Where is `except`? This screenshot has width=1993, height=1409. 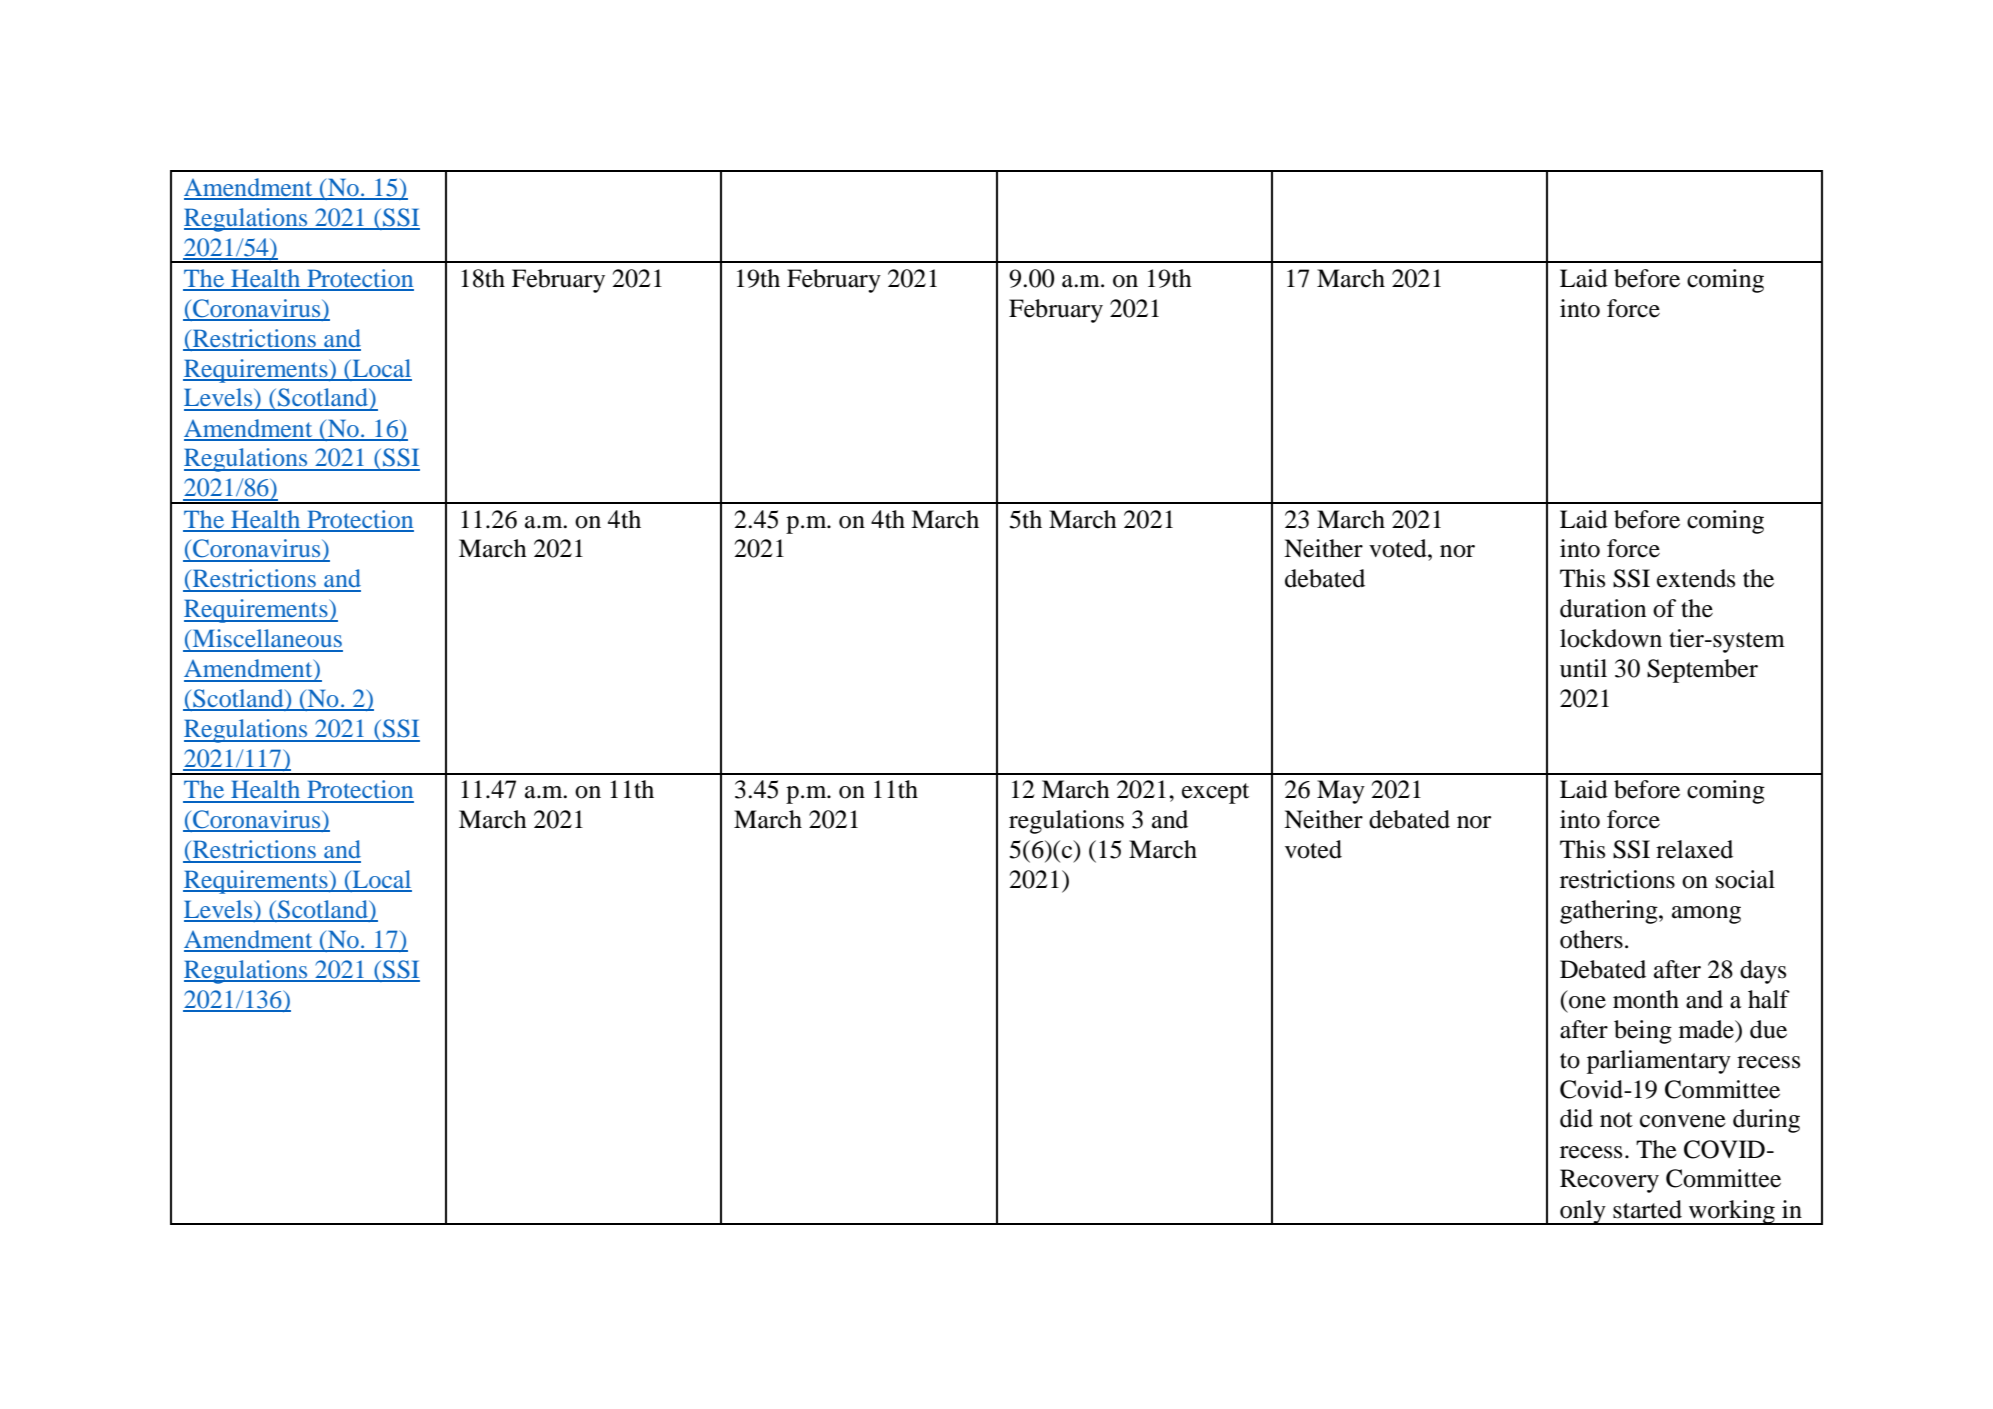 except is located at coordinates (1215, 793).
